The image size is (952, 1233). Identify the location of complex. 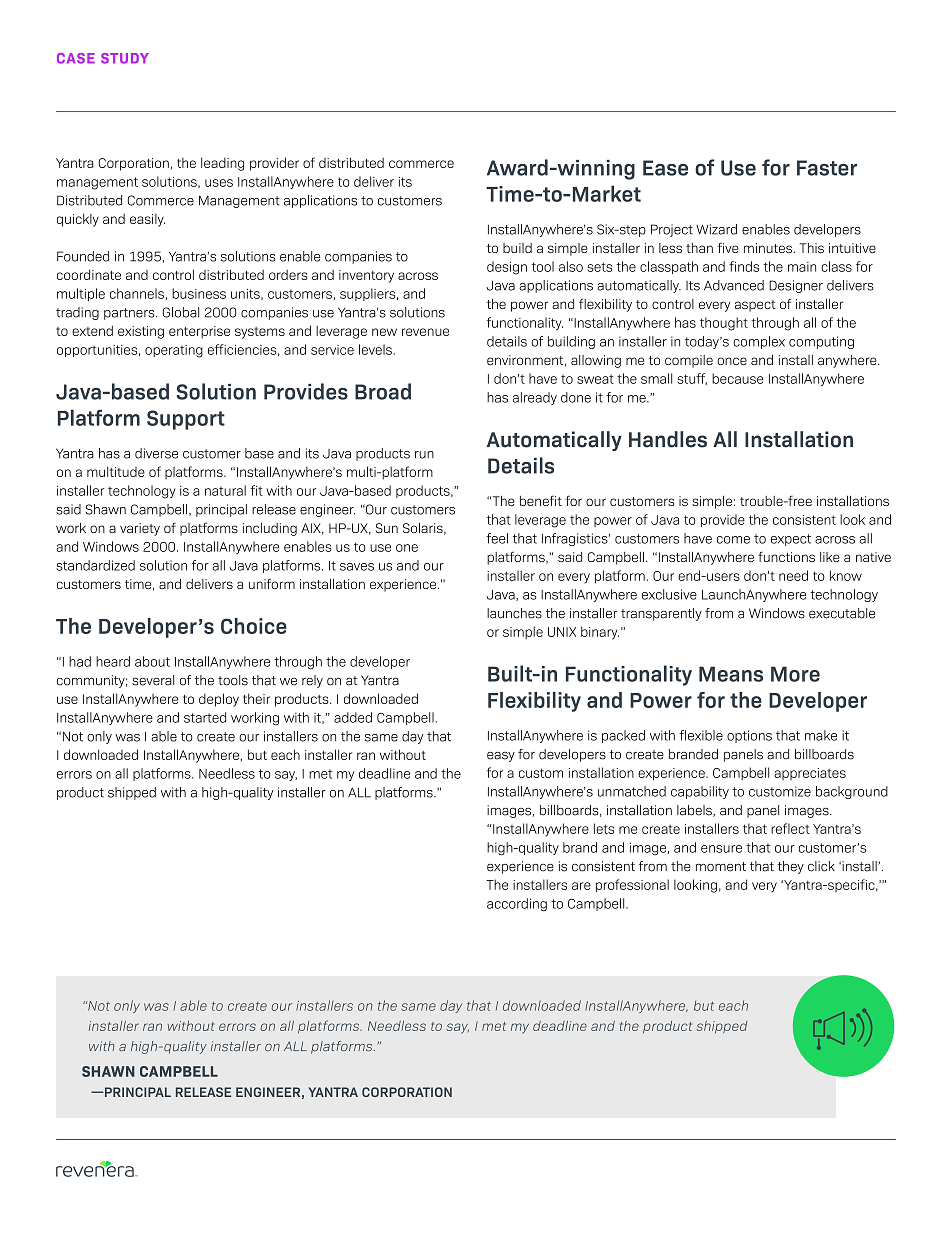
(759, 342).
